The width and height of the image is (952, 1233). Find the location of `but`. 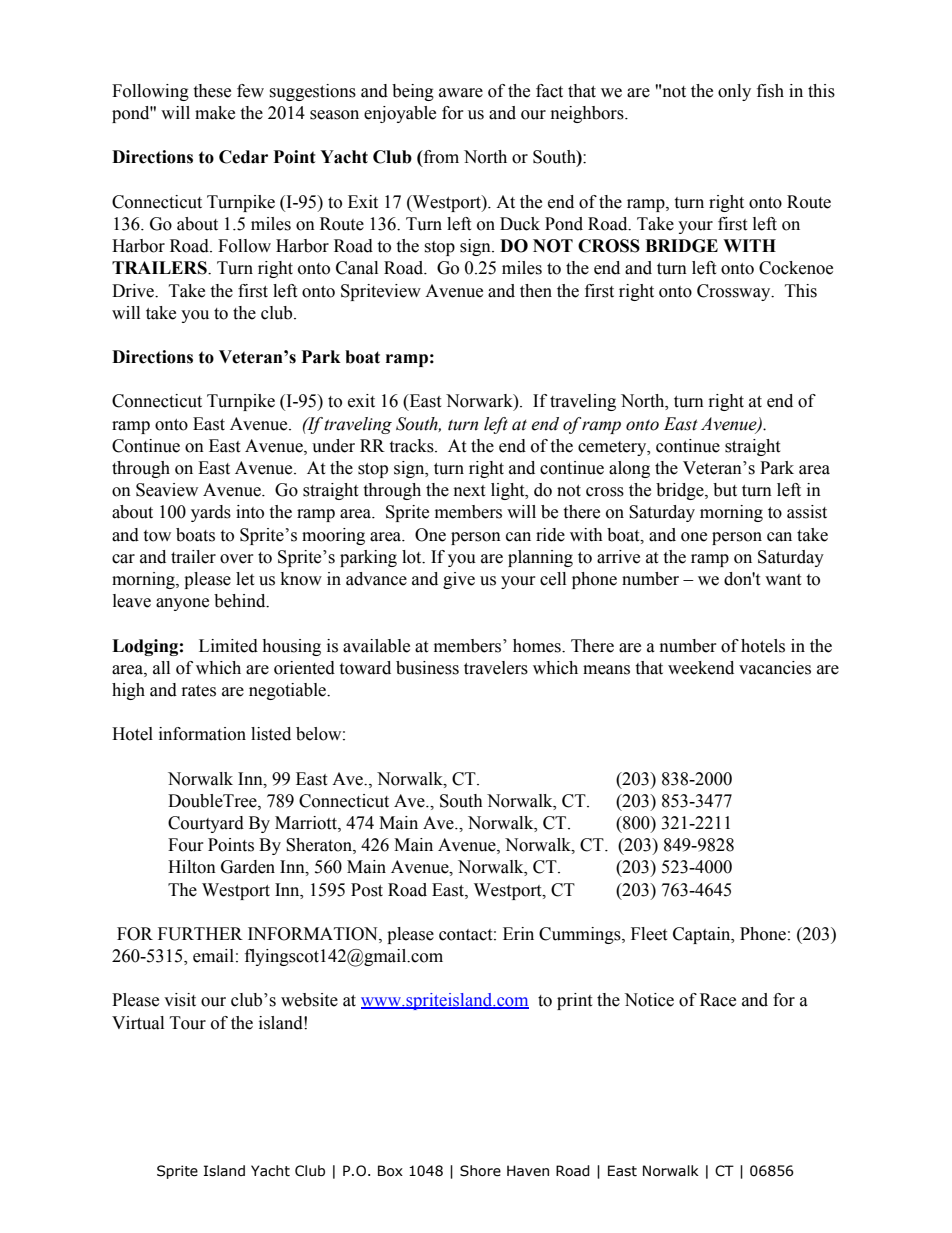

but is located at coordinates (725, 490).
